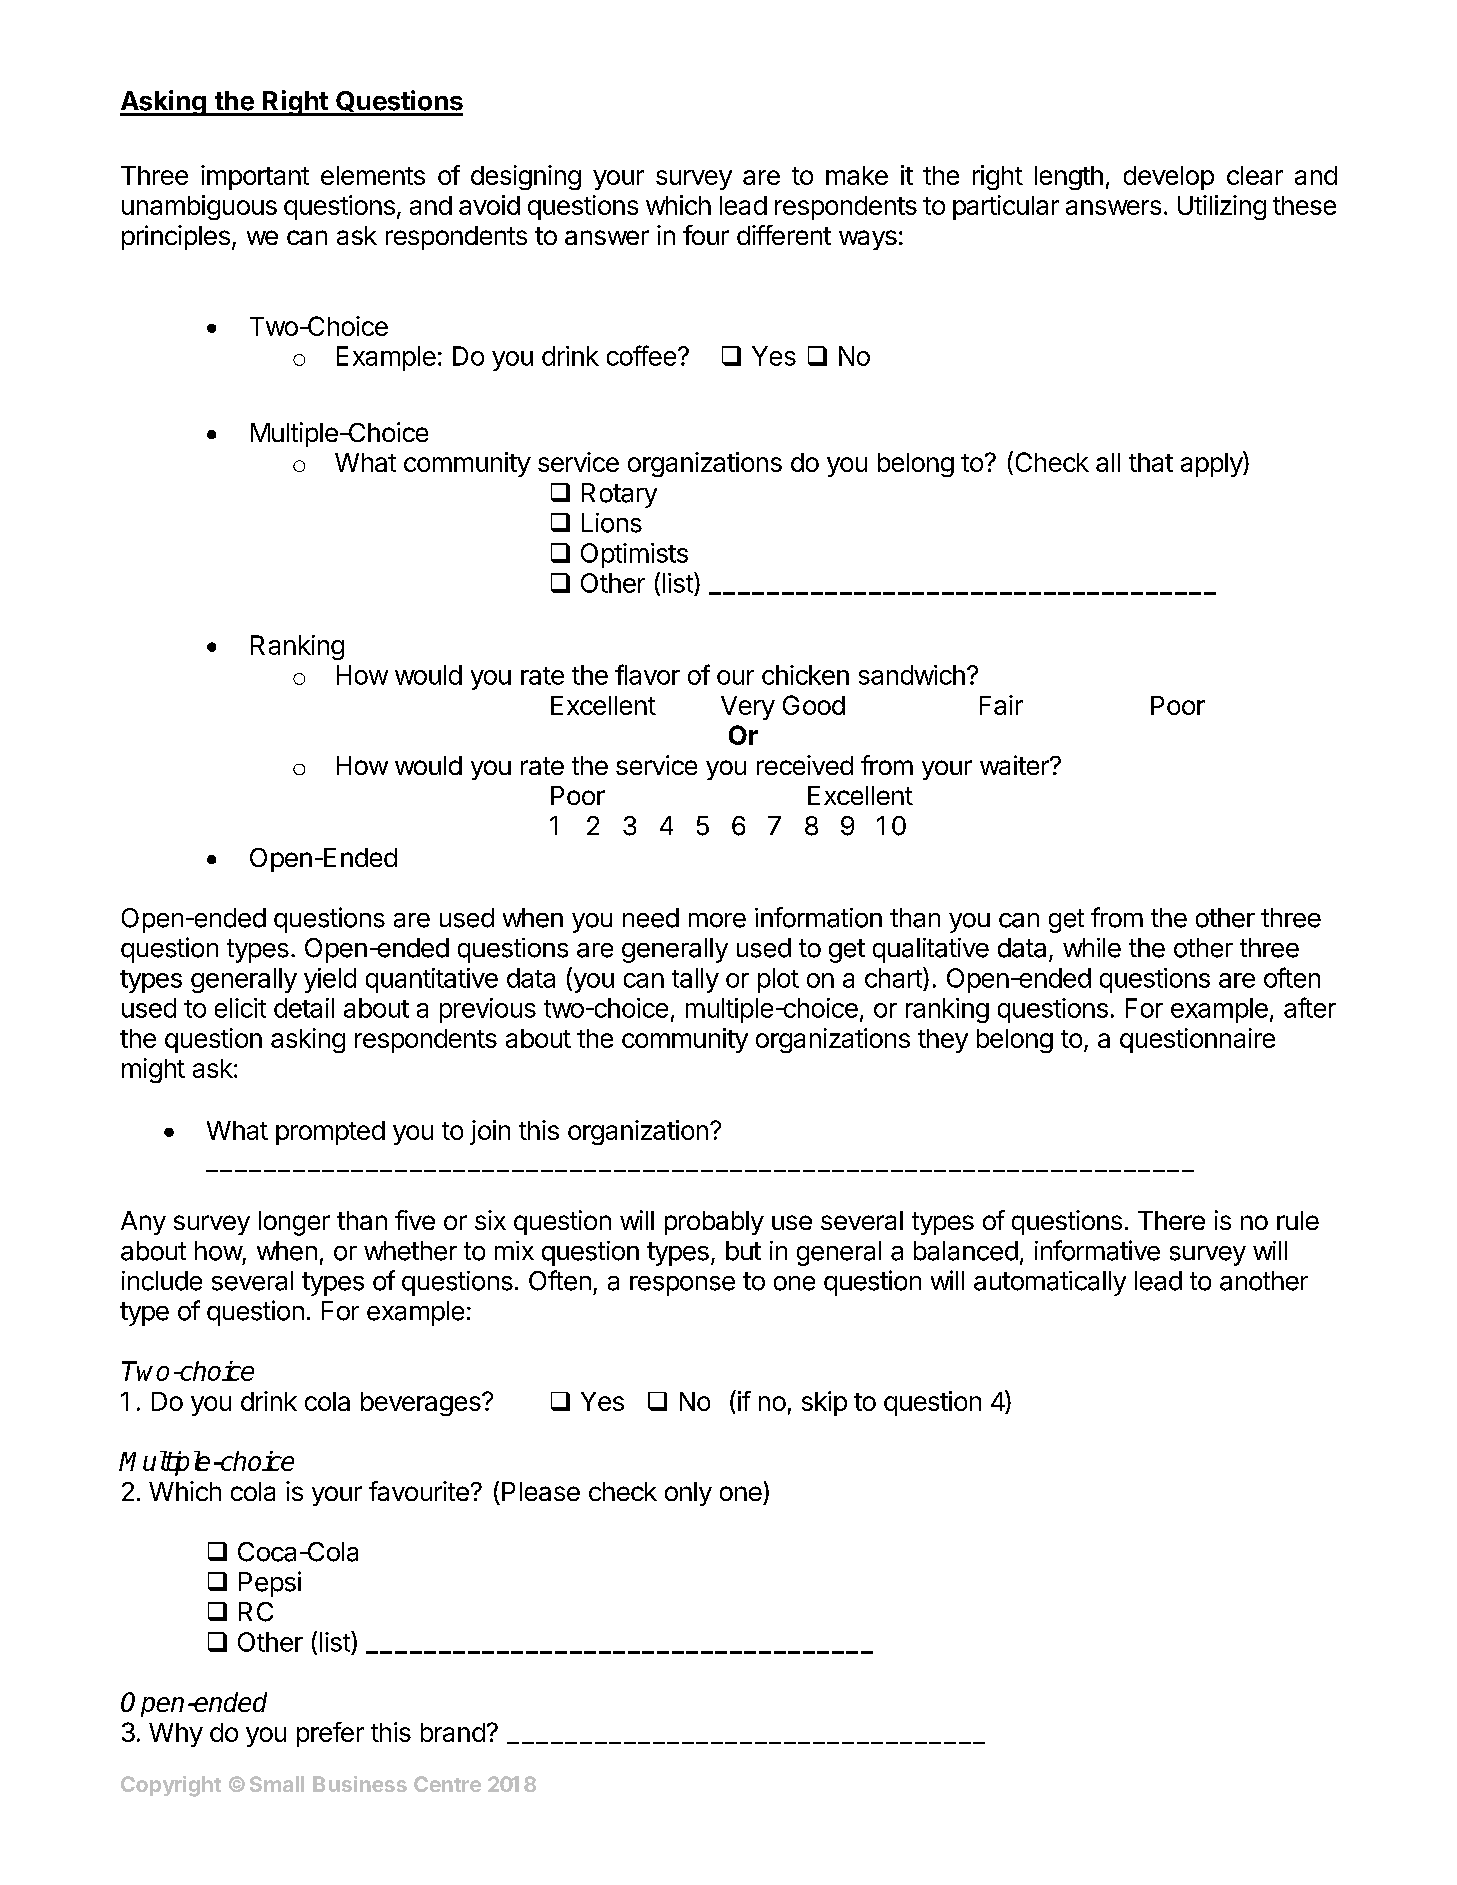 The image size is (1457, 1885). Describe the element at coordinates (612, 523) in the screenshot. I see `Lions` at that location.
